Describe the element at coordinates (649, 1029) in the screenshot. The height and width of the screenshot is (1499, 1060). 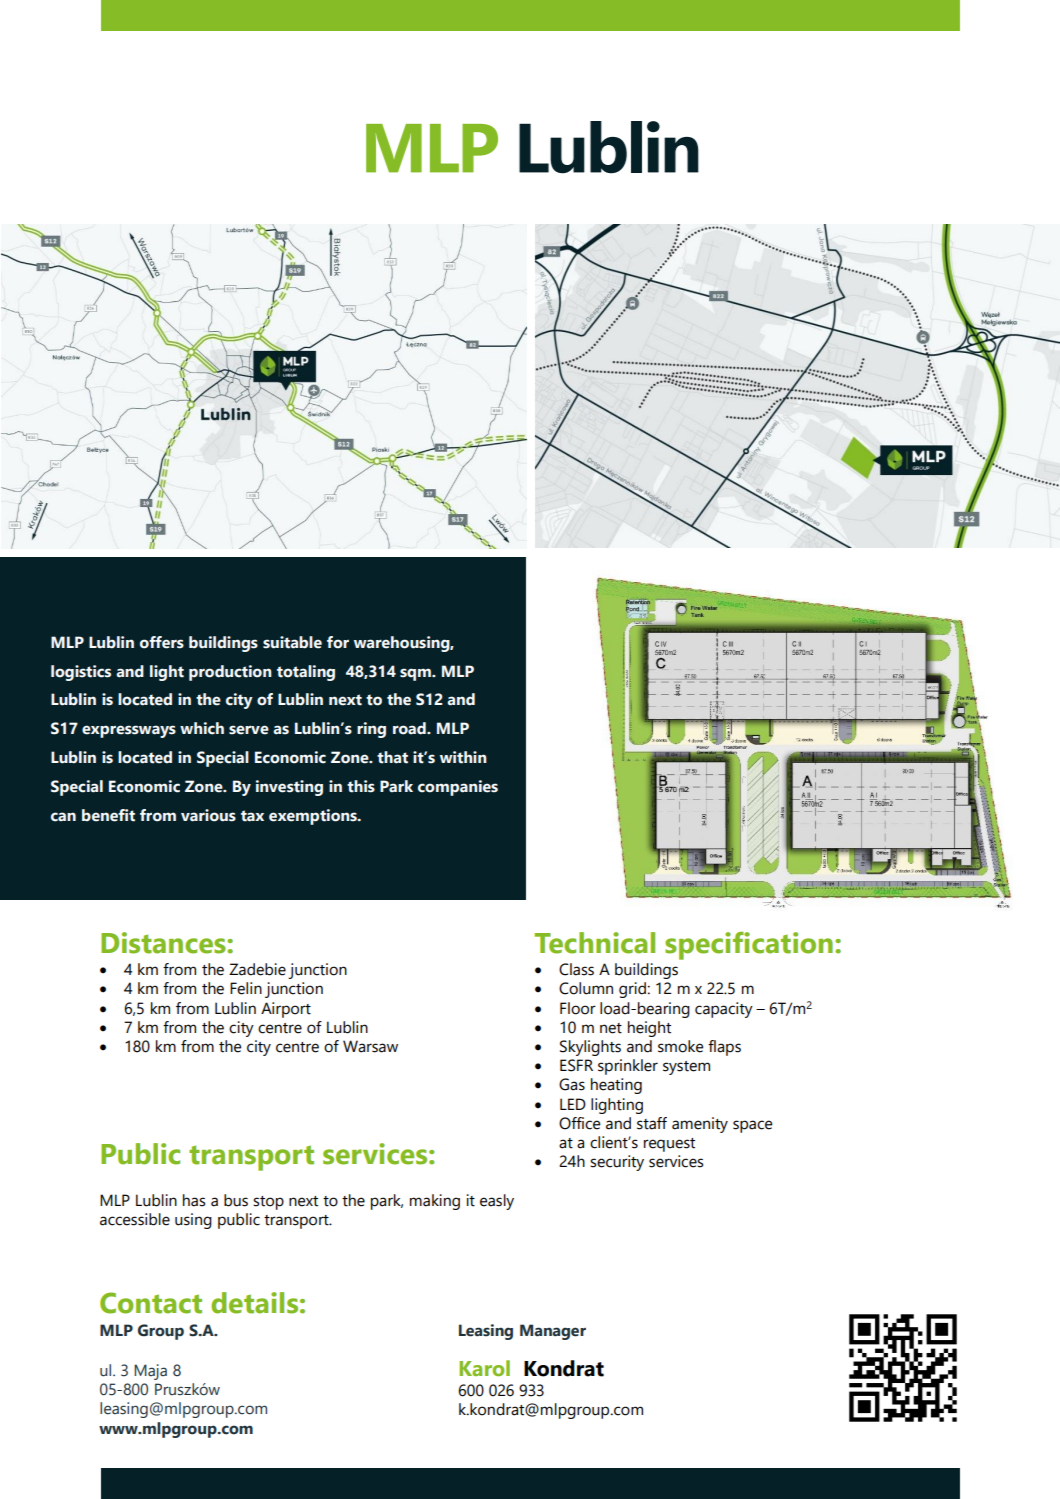
I see `height` at that location.
